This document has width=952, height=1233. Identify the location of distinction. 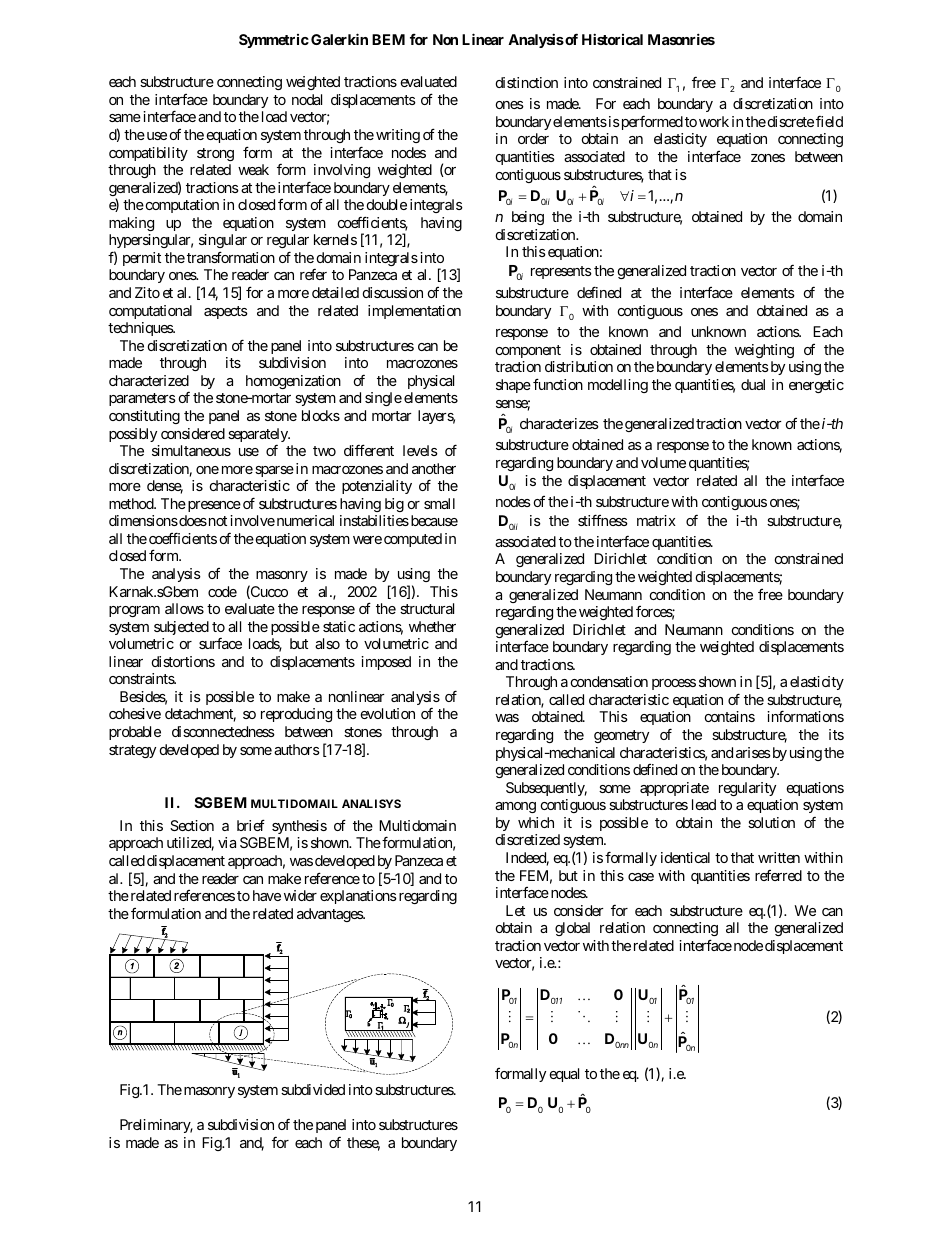
(527, 82).
